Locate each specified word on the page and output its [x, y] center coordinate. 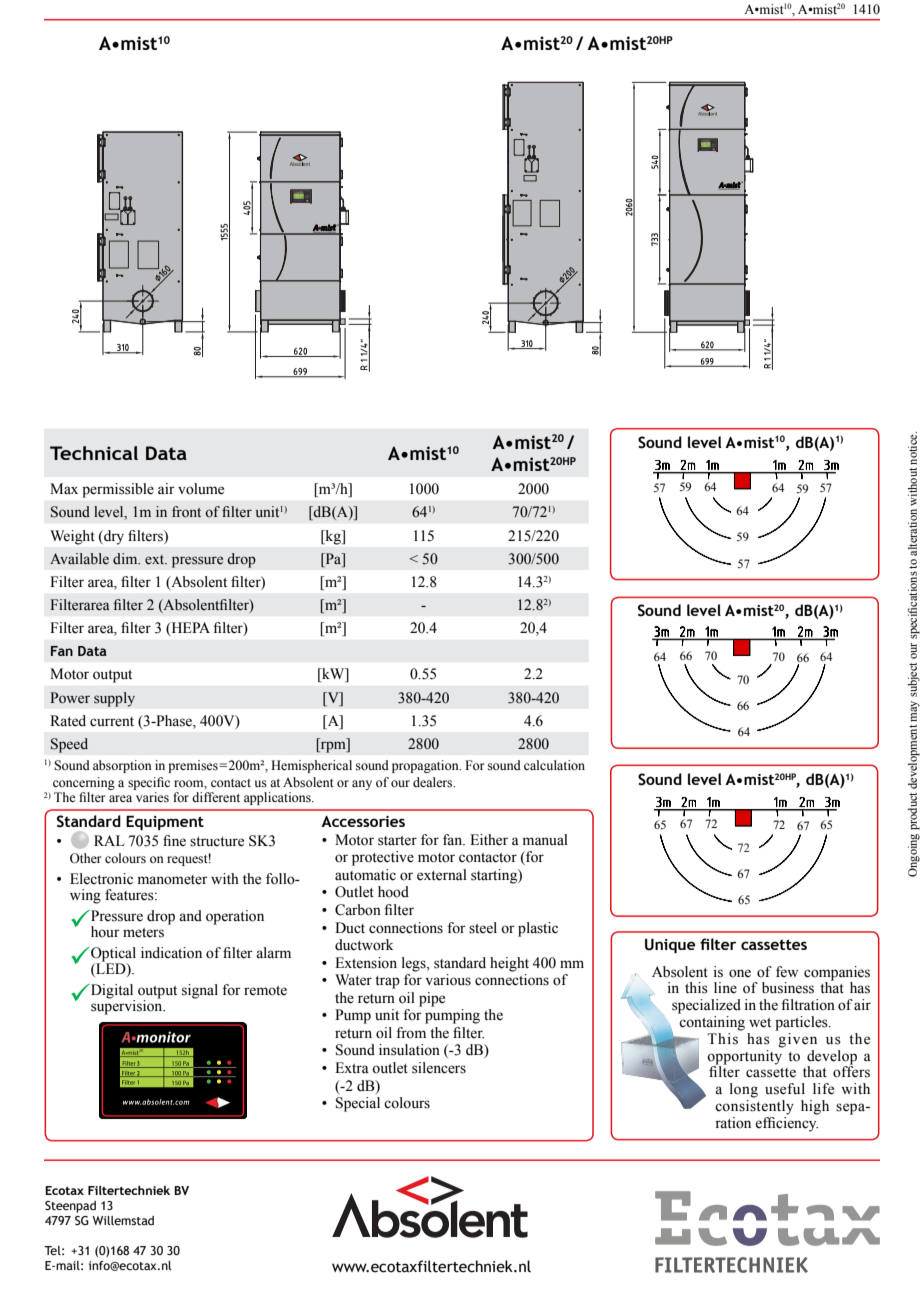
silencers [439, 1068]
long [744, 1090]
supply [114, 699]
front [186, 512]
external [442, 875]
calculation [554, 765]
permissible [118, 490]
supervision [128, 1006]
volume [201, 489]
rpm [333, 747]
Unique [670, 945]
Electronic [101, 879]
